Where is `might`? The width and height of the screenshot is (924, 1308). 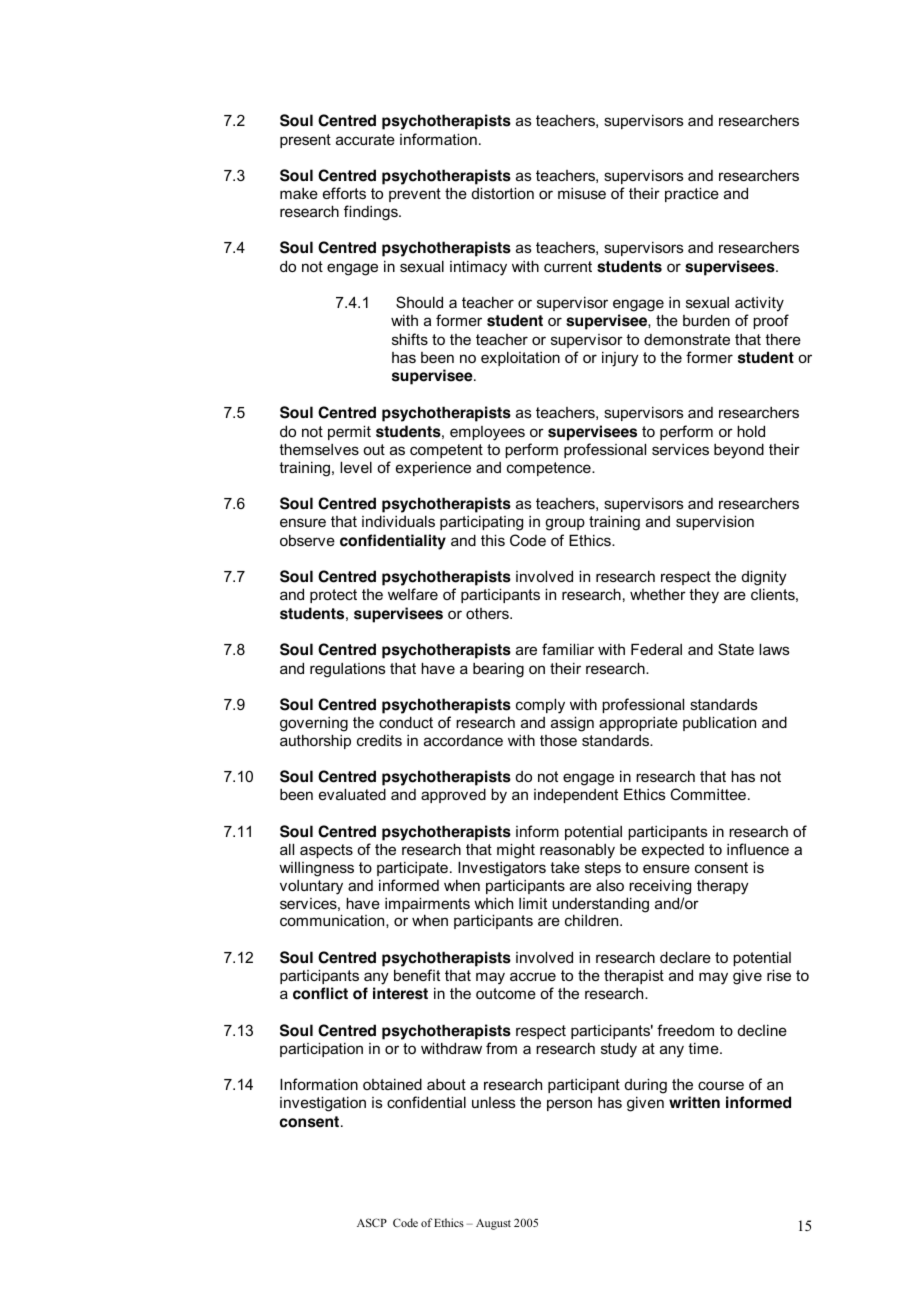 might is located at coordinates (516, 851).
